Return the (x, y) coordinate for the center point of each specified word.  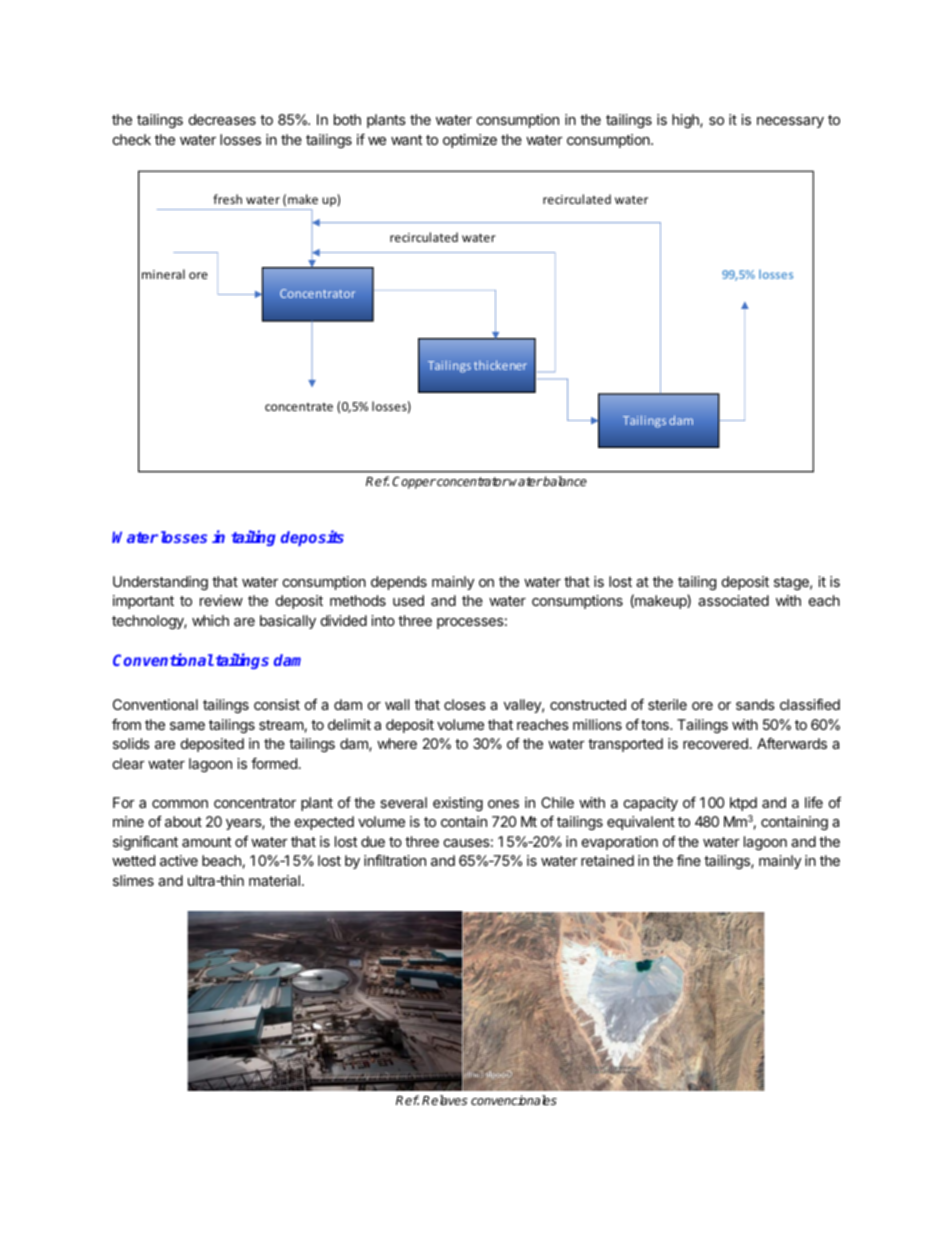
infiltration (395, 860)
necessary (790, 122)
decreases (222, 119)
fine (689, 860)
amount (206, 842)
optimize (470, 141)
